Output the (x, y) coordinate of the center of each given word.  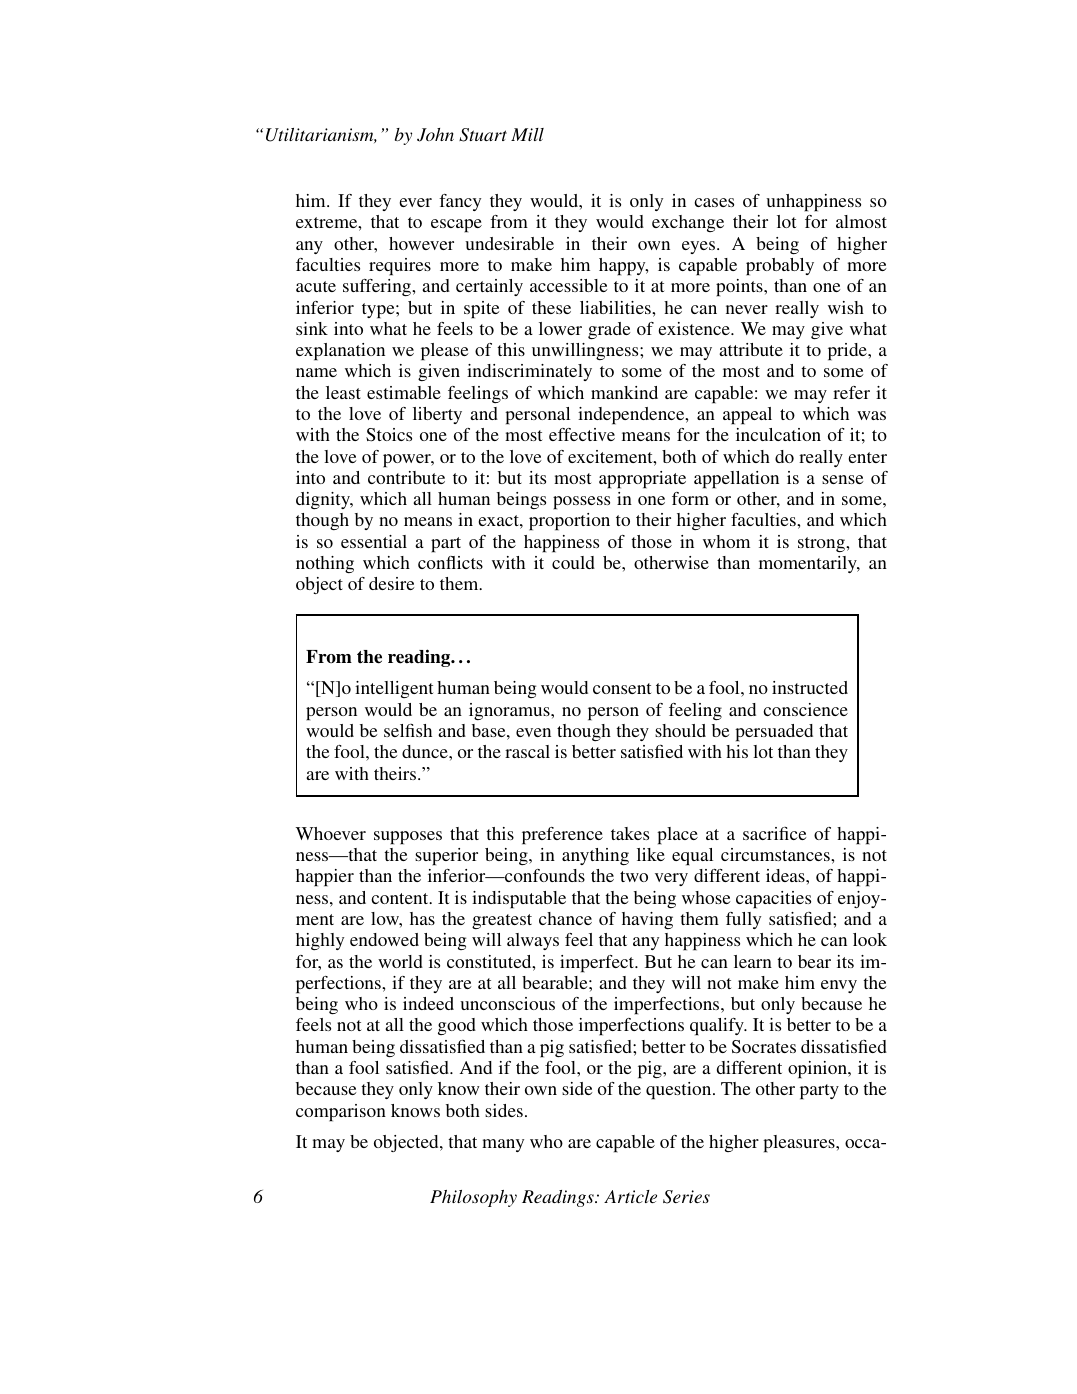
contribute (406, 477)
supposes (408, 838)
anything (595, 856)
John (435, 135)
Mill (527, 134)
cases (714, 202)
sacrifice (774, 833)
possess (581, 503)
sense (842, 479)
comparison (341, 1113)
